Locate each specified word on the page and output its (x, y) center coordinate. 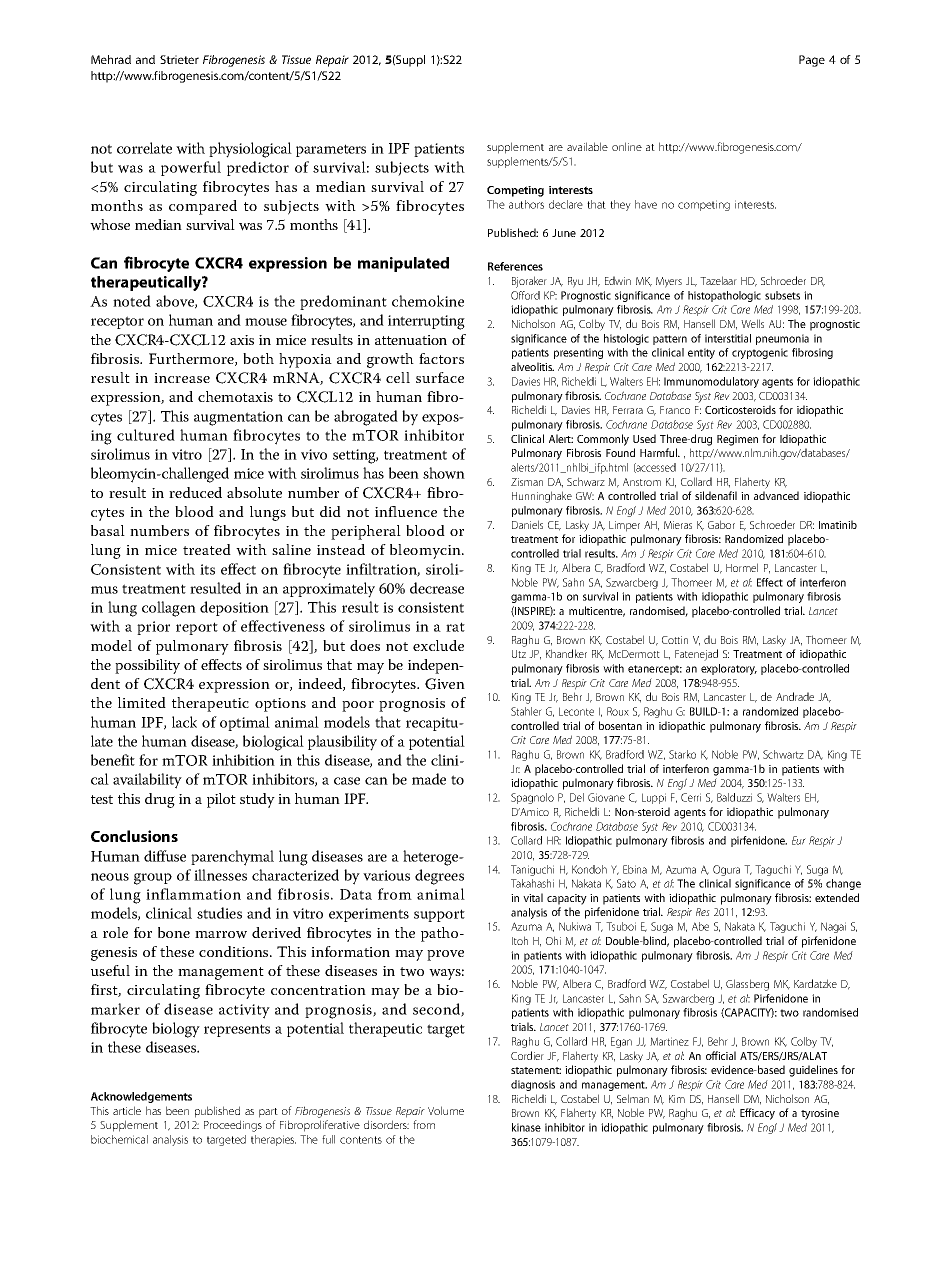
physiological (250, 150)
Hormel (742, 567)
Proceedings (233, 1126)
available (587, 146)
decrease (437, 588)
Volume (446, 1110)
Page (812, 61)
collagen (169, 609)
